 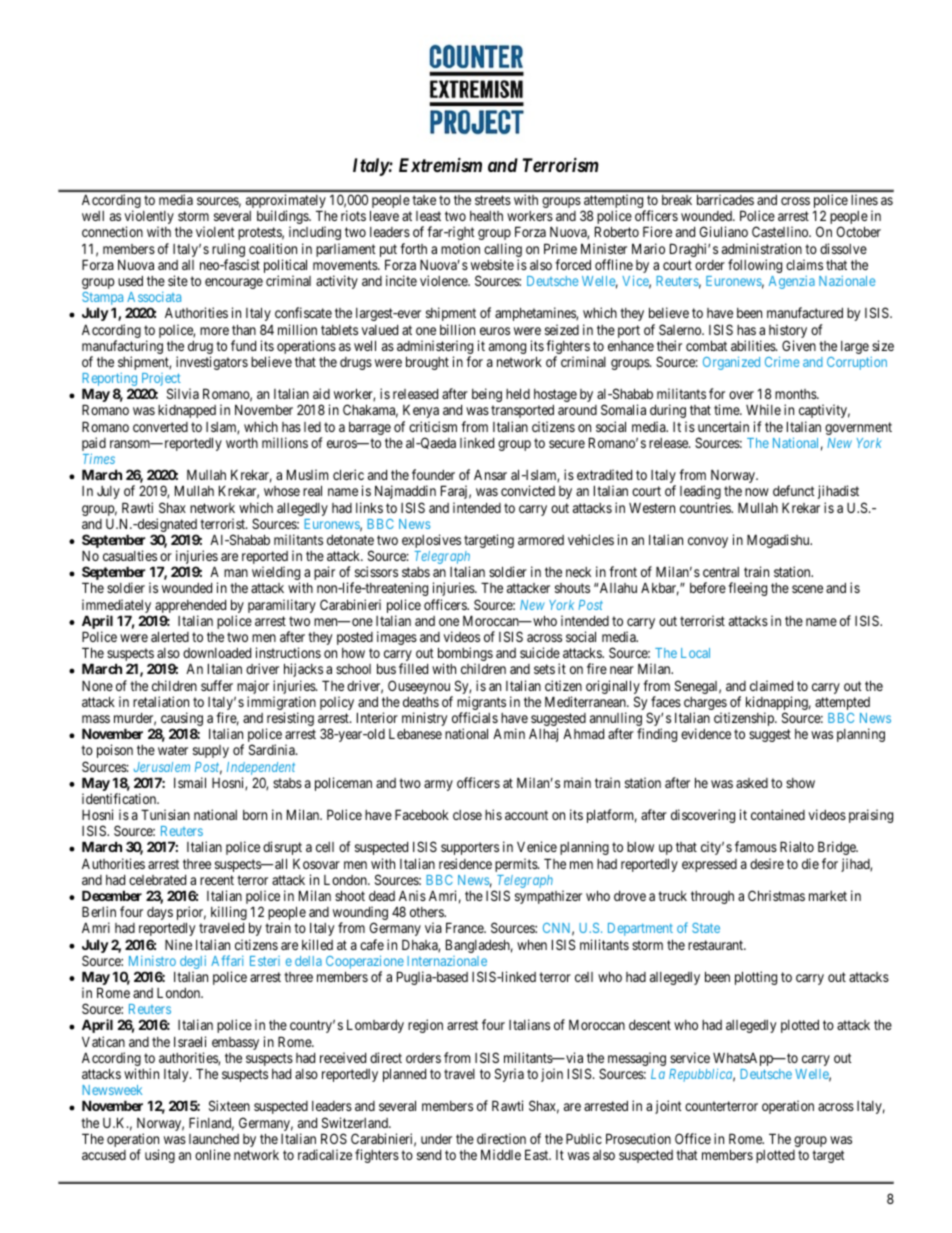 What do you see at coordinates (725, 199) in the page?
I see `barricades` at bounding box center [725, 199].
